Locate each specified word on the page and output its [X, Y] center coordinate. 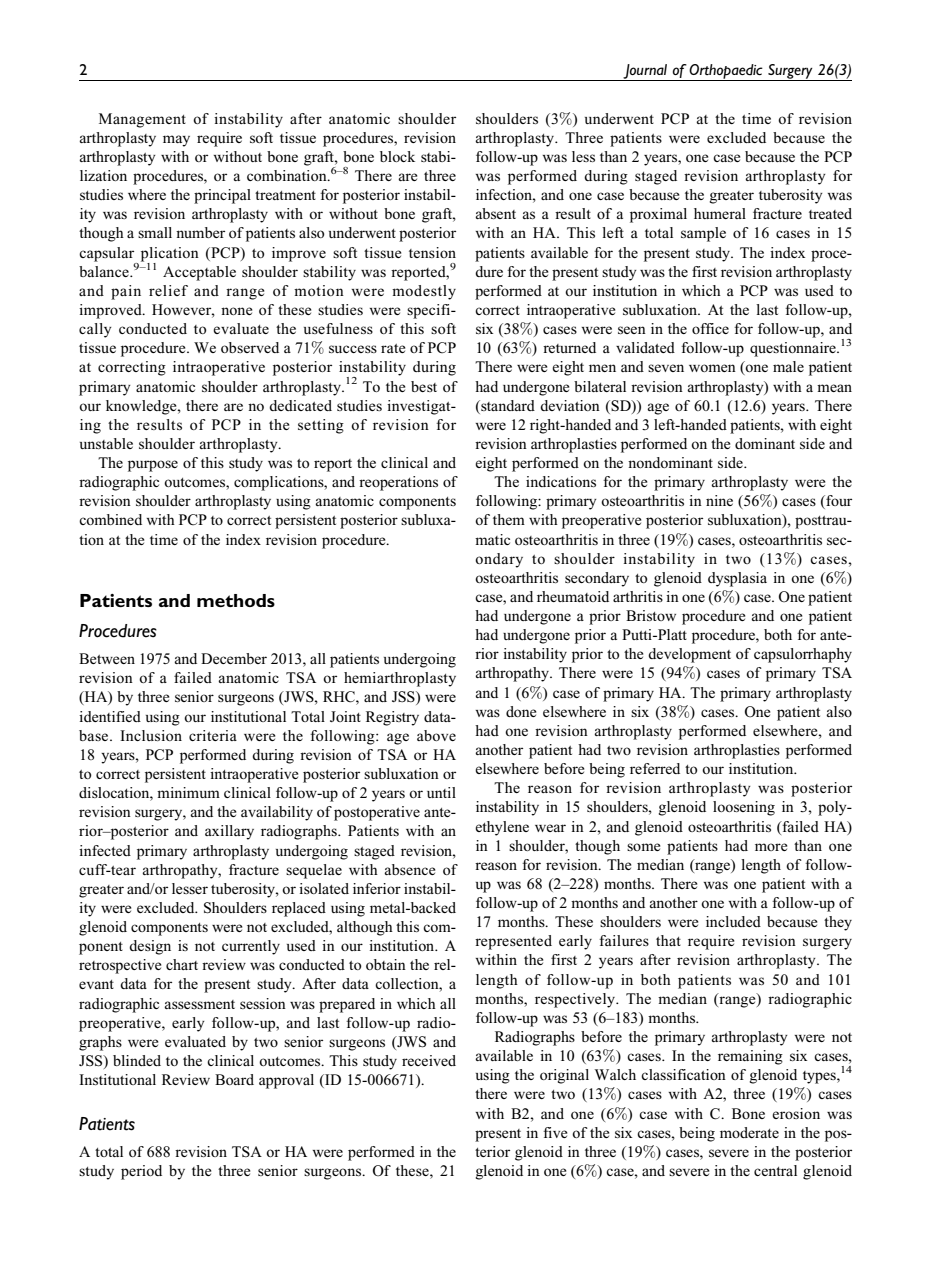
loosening [744, 808]
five [555, 1132]
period [141, 1172]
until [441, 792]
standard [507, 405]
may [176, 141]
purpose [153, 466]
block [397, 156]
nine [719, 500]
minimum [188, 792]
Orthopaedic [726, 72]
